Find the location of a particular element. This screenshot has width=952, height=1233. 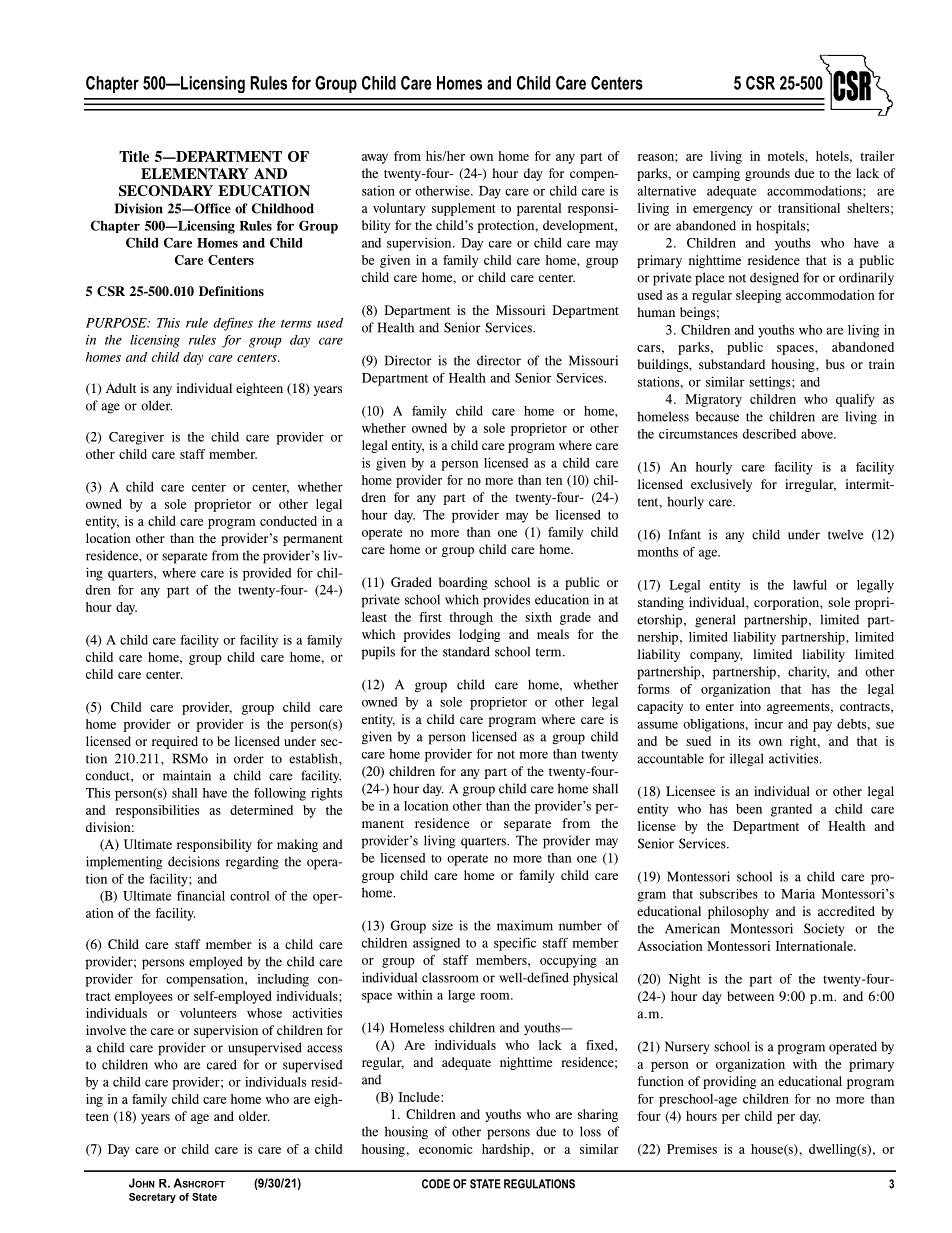

supplement is located at coordinates (464, 209).
